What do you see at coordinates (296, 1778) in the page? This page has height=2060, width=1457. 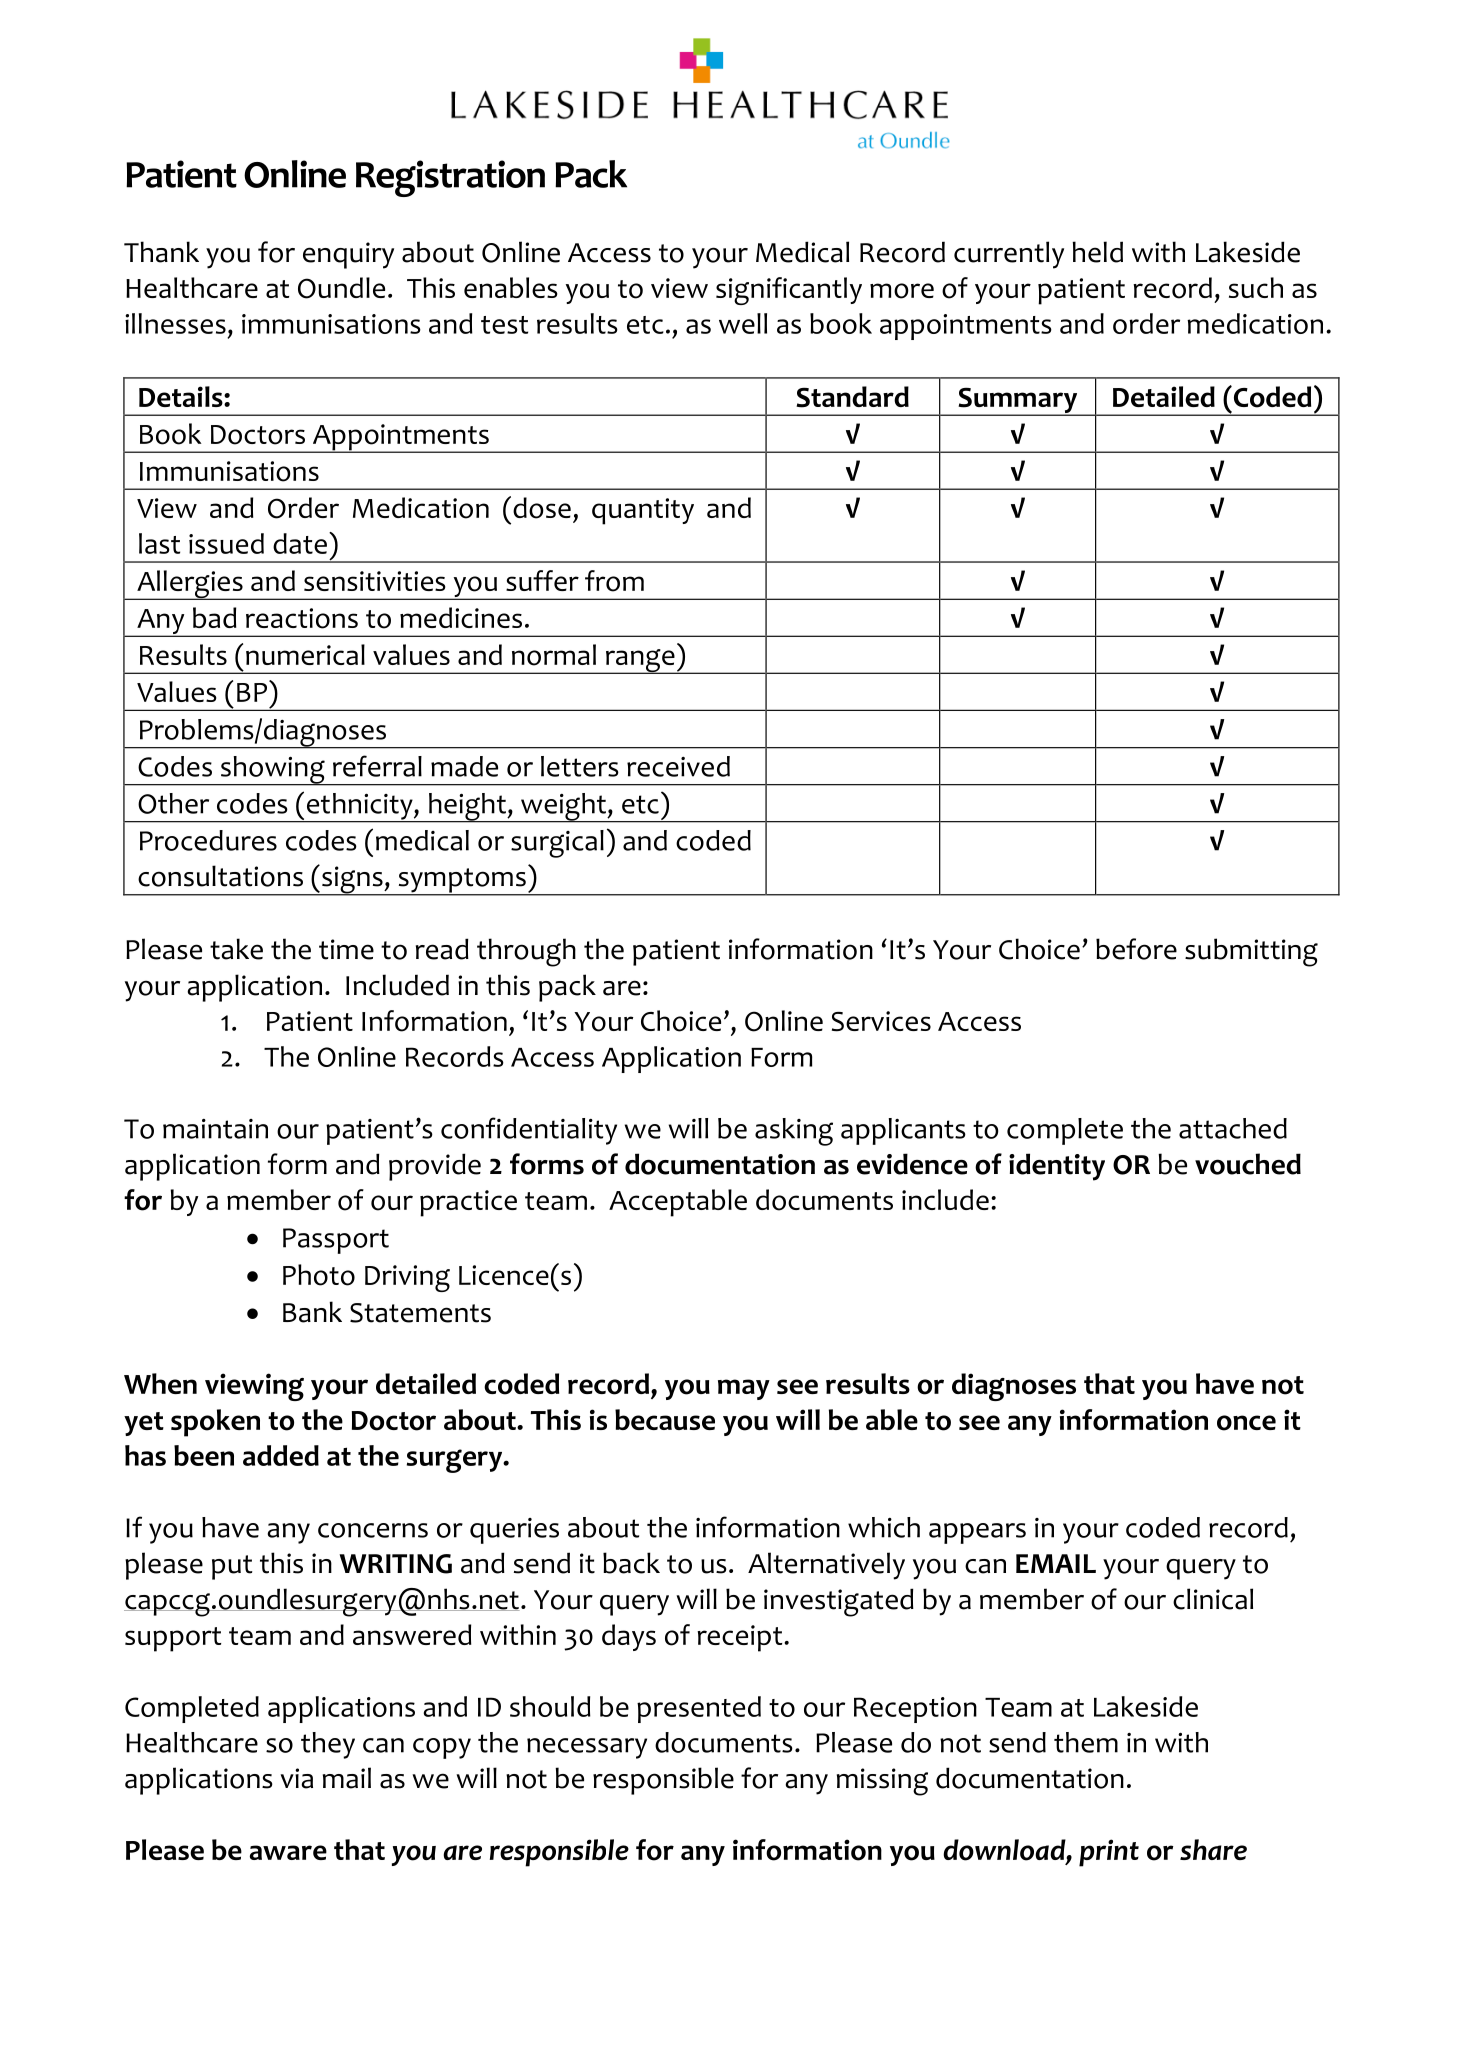 I see `via` at bounding box center [296, 1778].
